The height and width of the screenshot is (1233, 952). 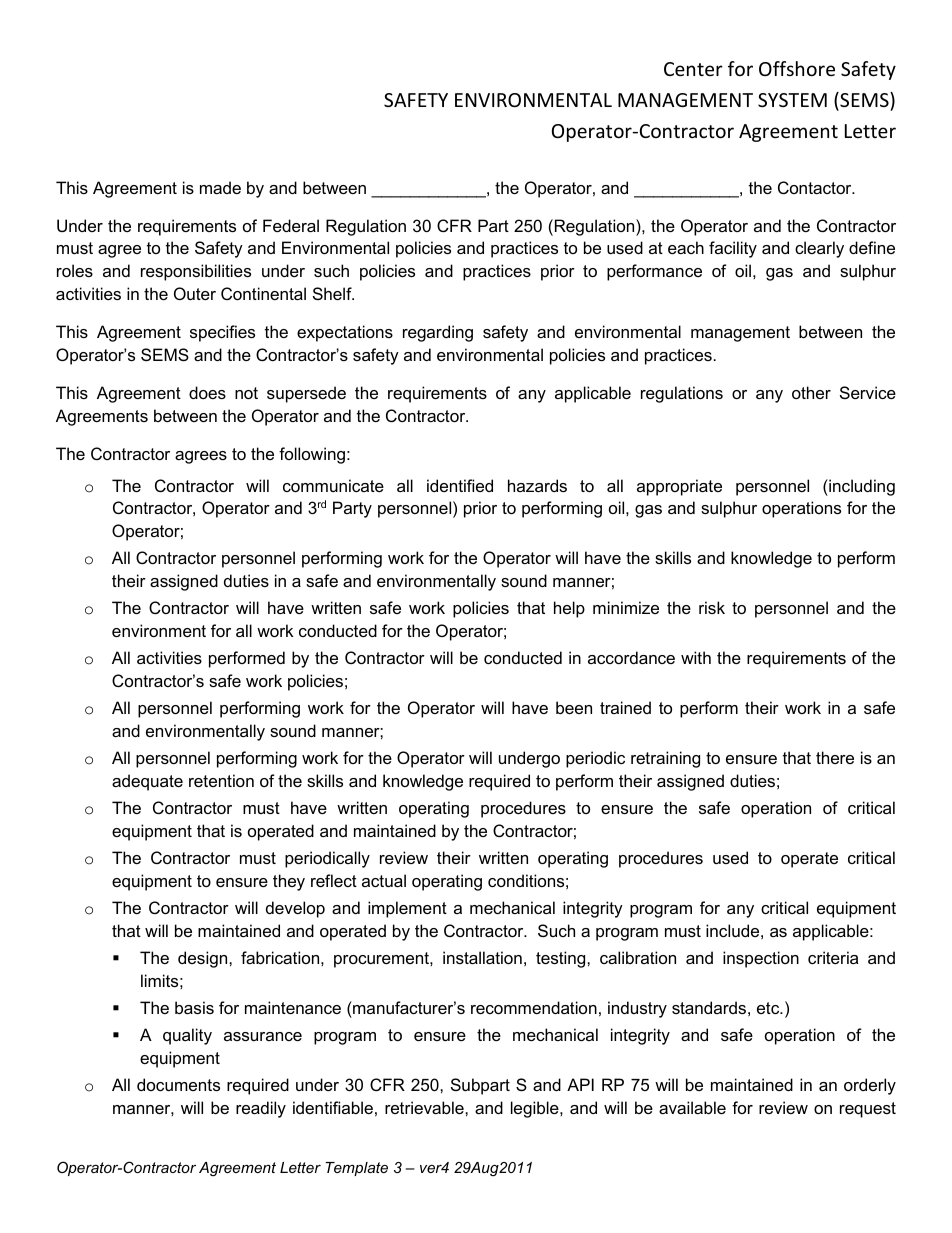 What do you see at coordinates (425, 1107) in the screenshot?
I see `retrievable` at bounding box center [425, 1107].
